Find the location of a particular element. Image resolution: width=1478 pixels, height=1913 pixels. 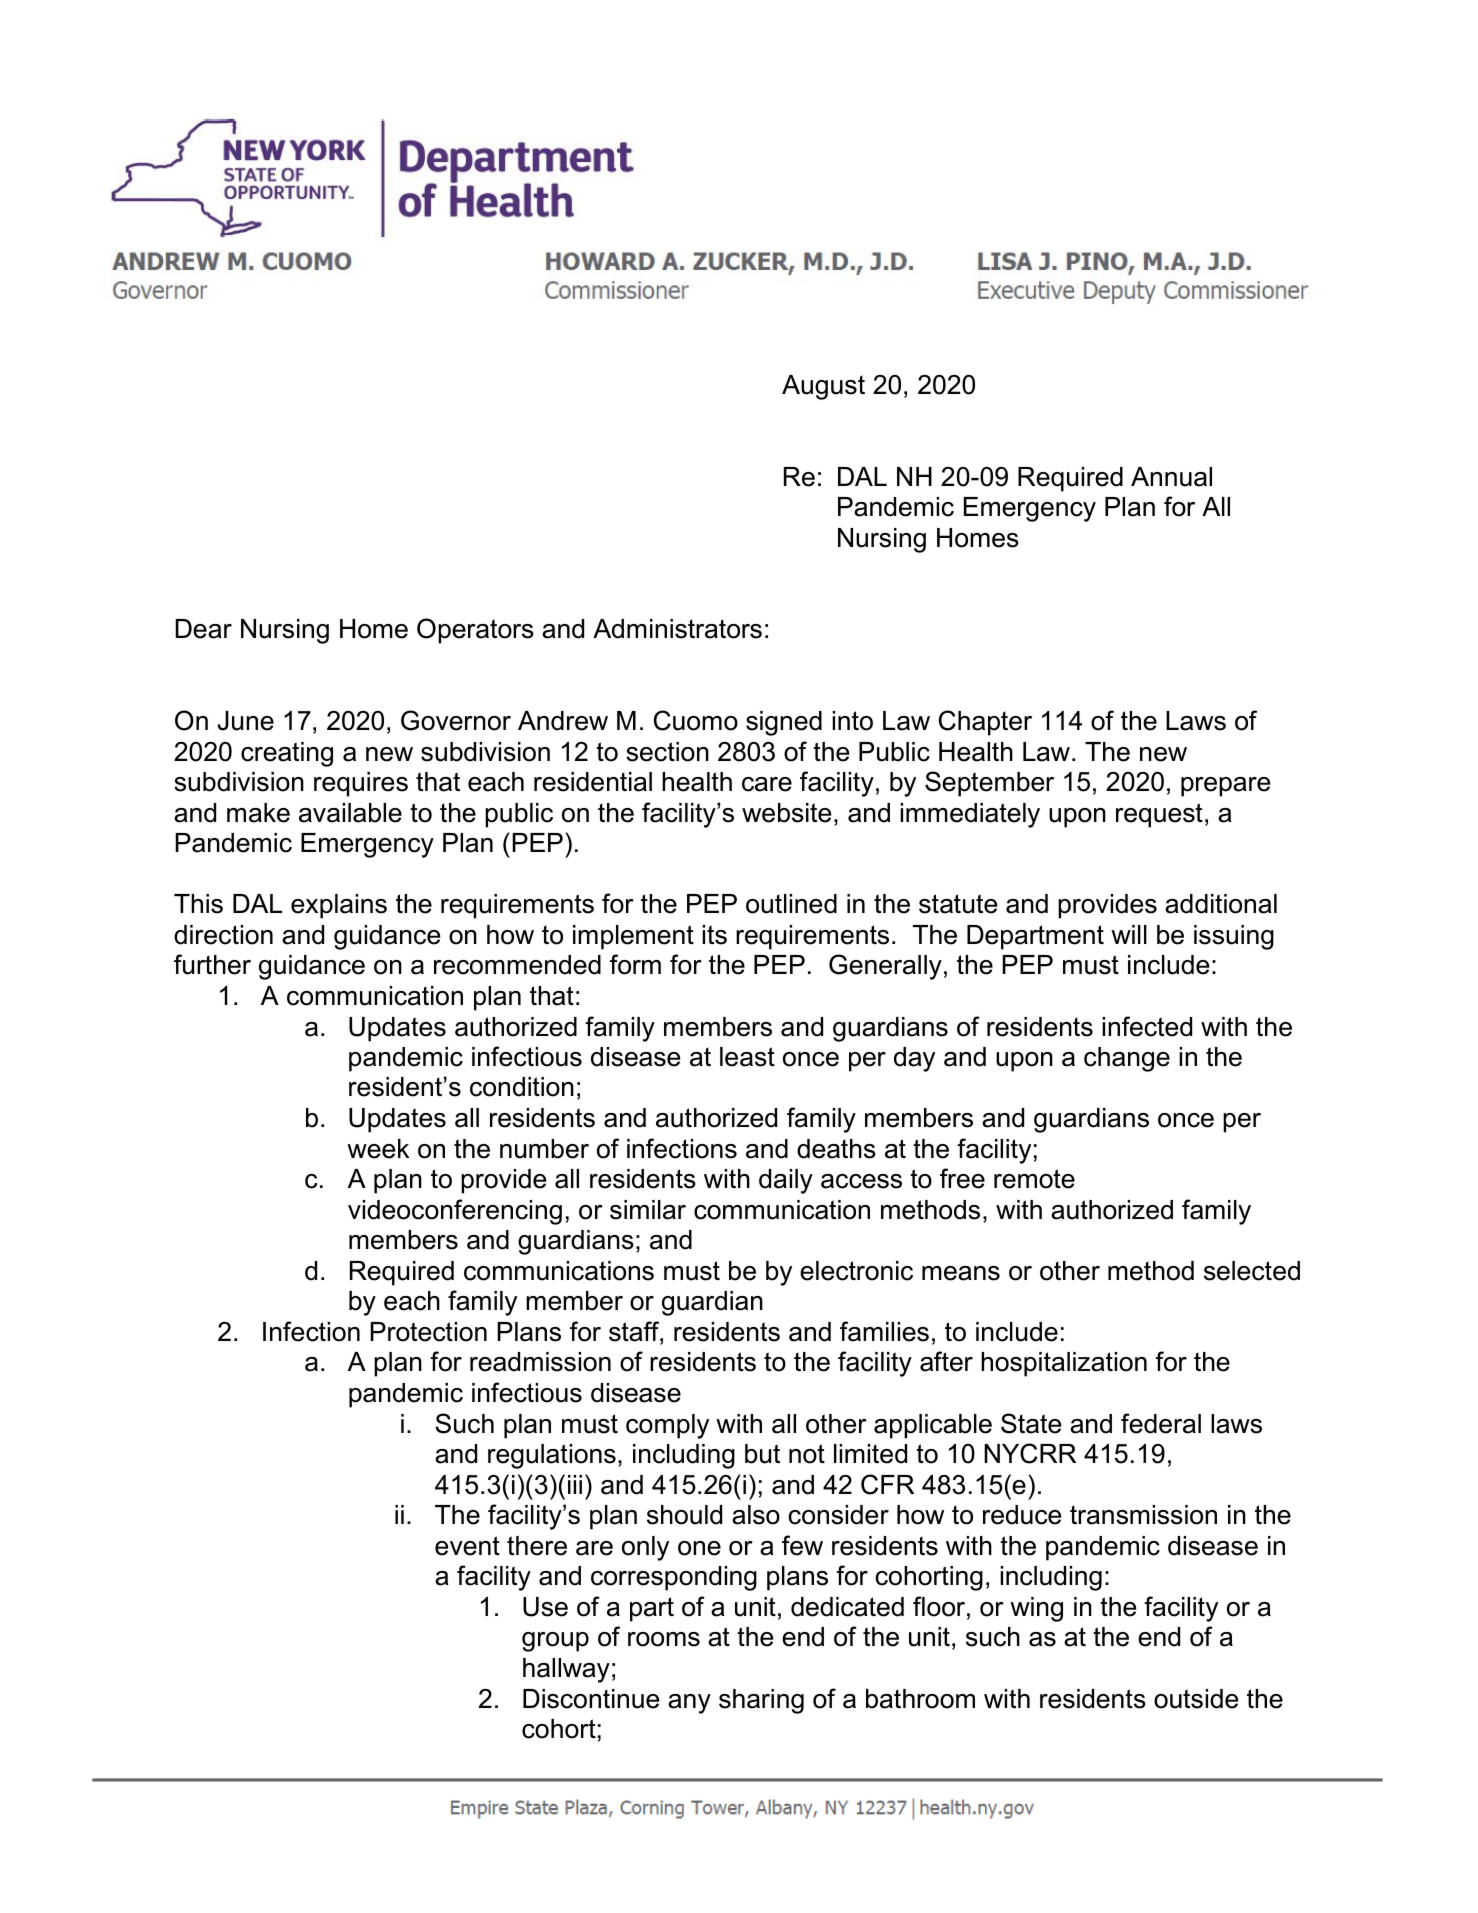

further is located at coordinates (212, 964).
